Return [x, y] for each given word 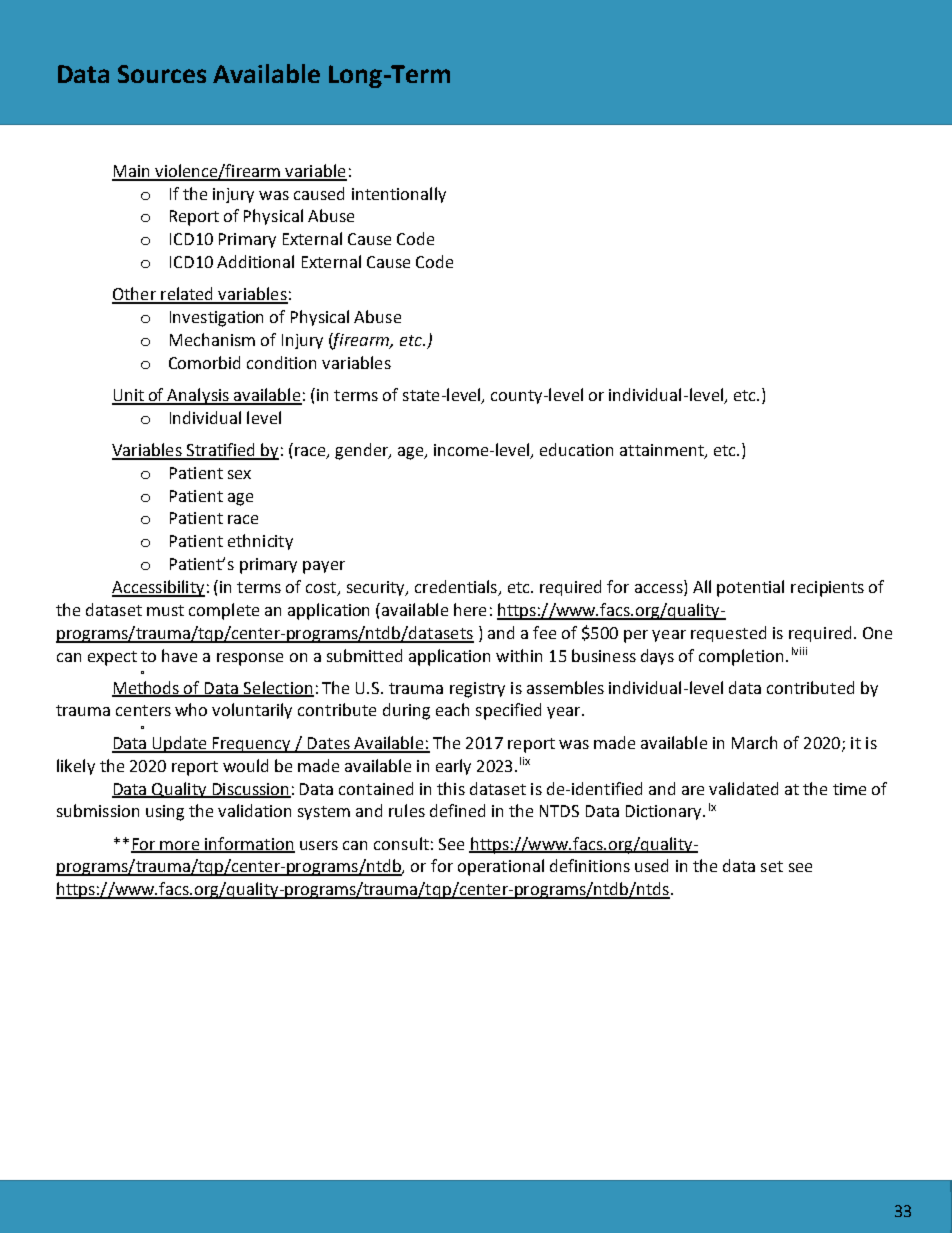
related [187, 295]
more [180, 846]
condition [281, 362]
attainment [663, 451]
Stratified [221, 451]
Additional [255, 261]
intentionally [399, 195]
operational [501, 867]
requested [728, 634]
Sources [162, 74]
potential [750, 588]
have [179, 655]
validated [743, 788]
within [519, 655]
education [576, 449]
